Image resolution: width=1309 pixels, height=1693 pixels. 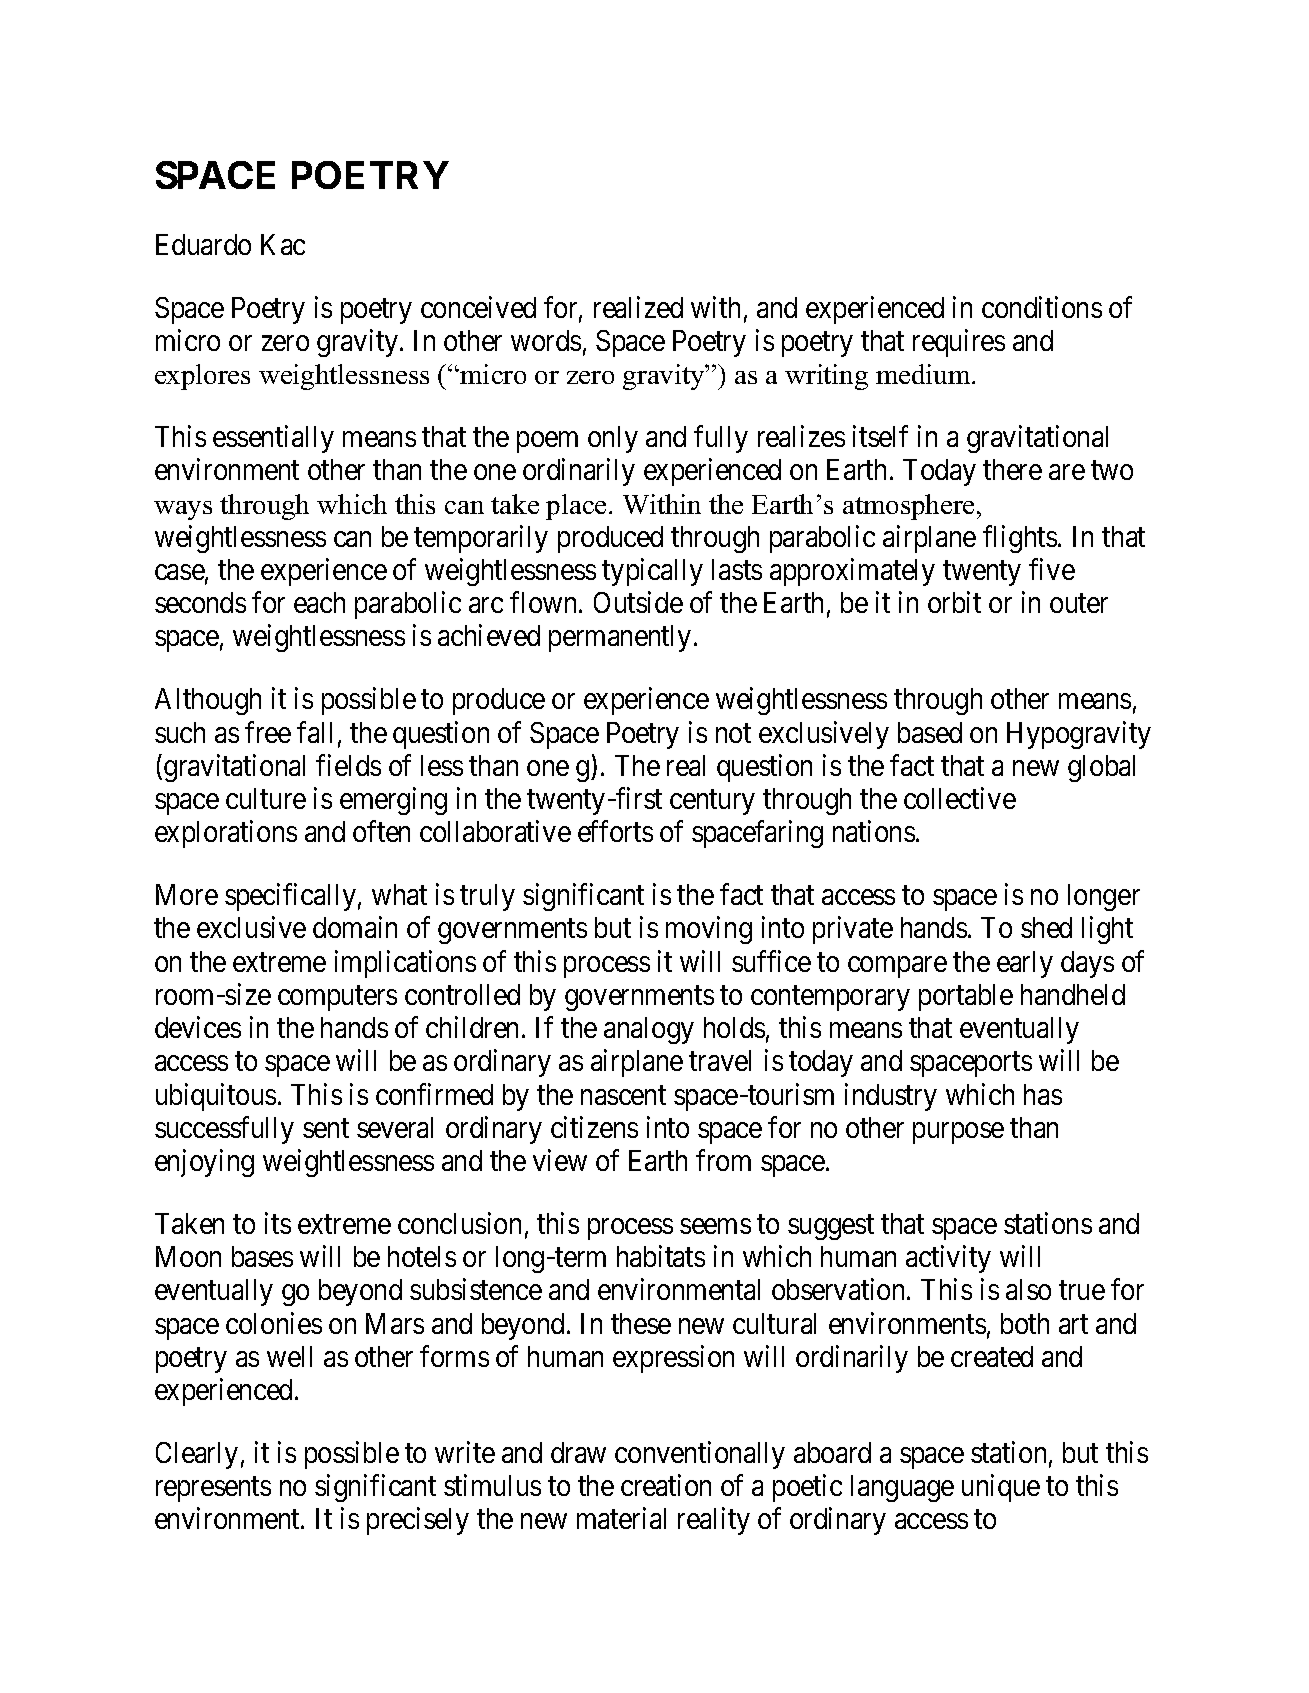 What do you see at coordinates (1042, 307) in the screenshot?
I see `conditions` at bounding box center [1042, 307].
